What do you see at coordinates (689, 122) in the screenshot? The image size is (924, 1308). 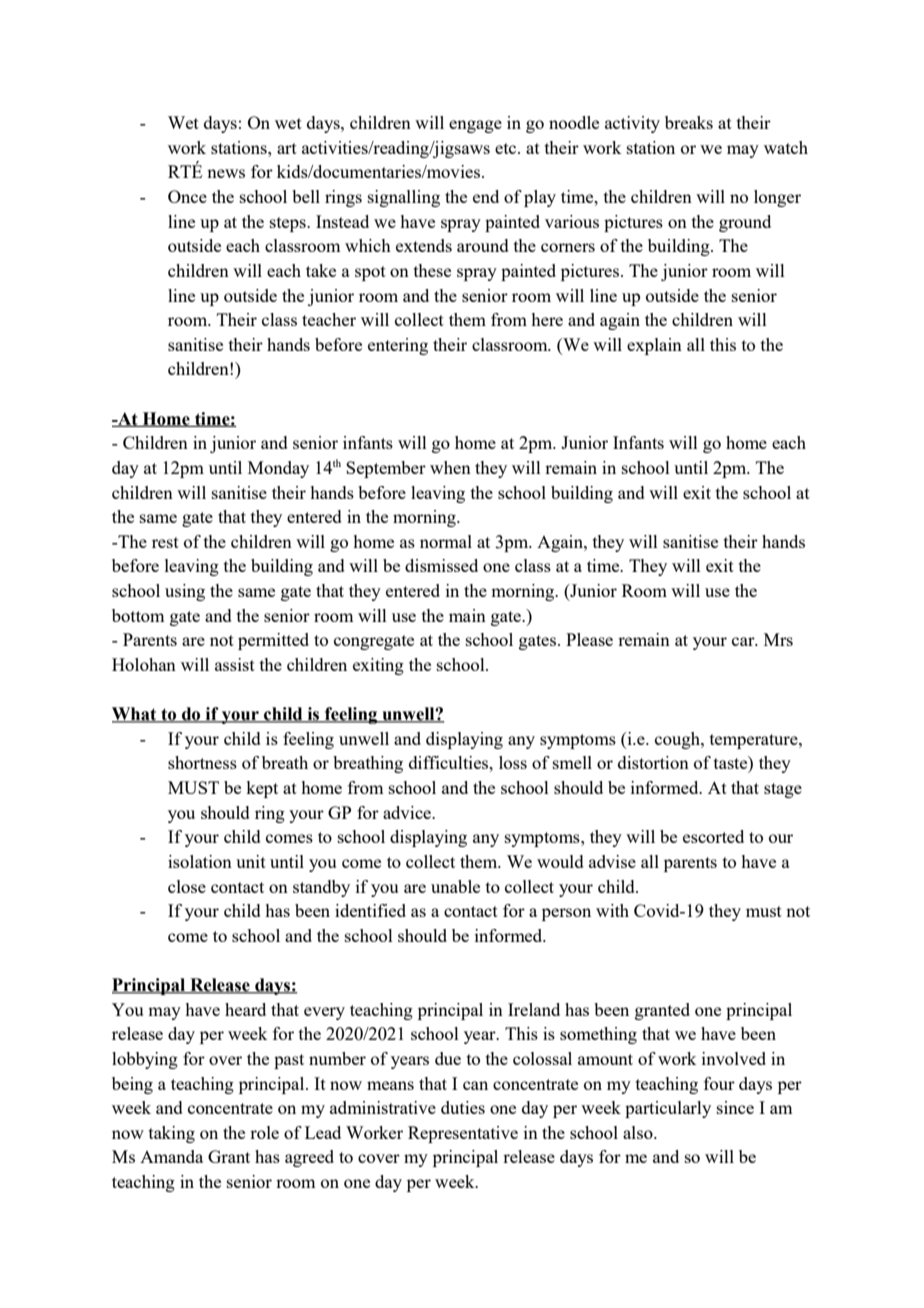 I see `breaks` at bounding box center [689, 122].
